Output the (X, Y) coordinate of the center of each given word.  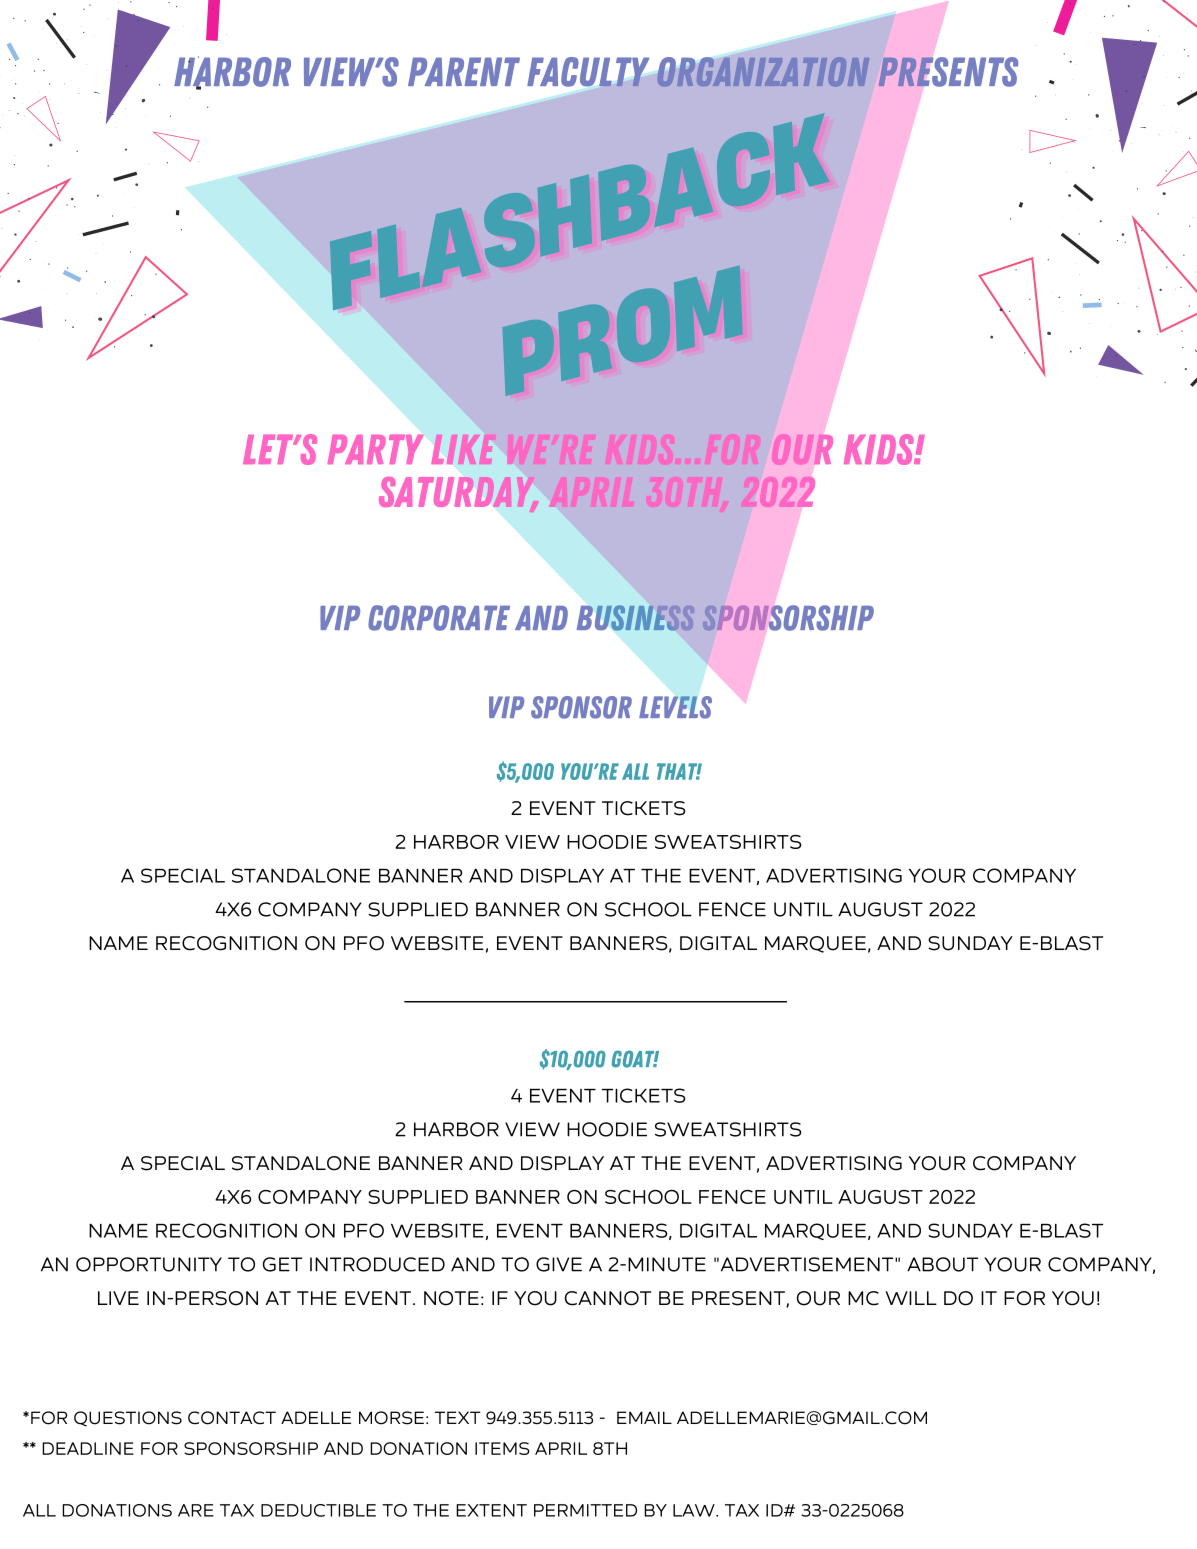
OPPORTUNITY (149, 1264)
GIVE (559, 1264)
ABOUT (942, 1264)
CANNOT (608, 1298)
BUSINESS (636, 618)
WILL (911, 1298)
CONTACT (232, 1418)
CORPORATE (439, 618)
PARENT (464, 71)
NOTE (451, 1298)
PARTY (375, 449)
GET (282, 1264)
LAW (695, 1510)
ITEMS (502, 1448)
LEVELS (675, 707)
